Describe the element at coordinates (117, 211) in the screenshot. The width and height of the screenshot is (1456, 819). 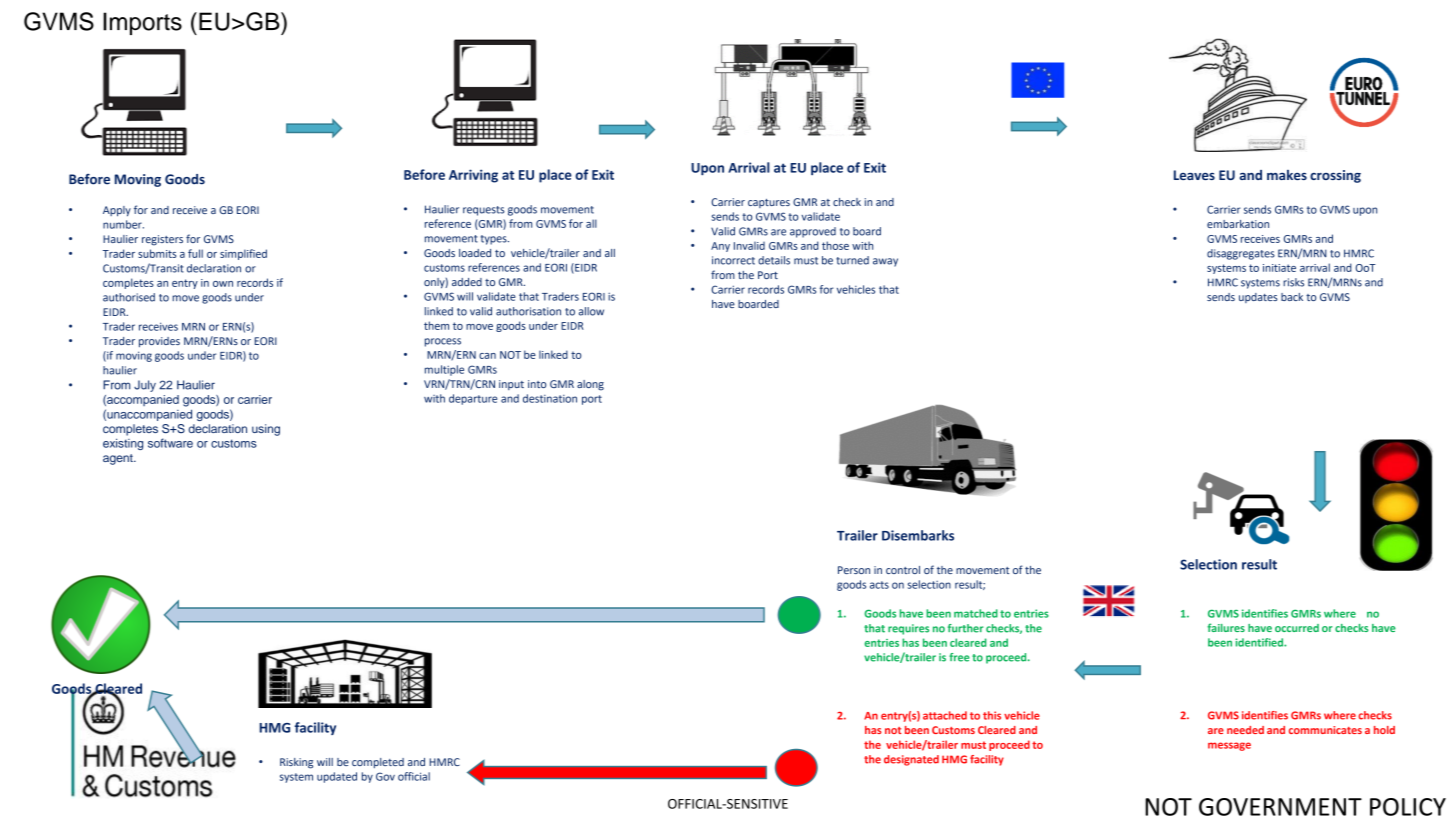
I see `Apply` at that location.
